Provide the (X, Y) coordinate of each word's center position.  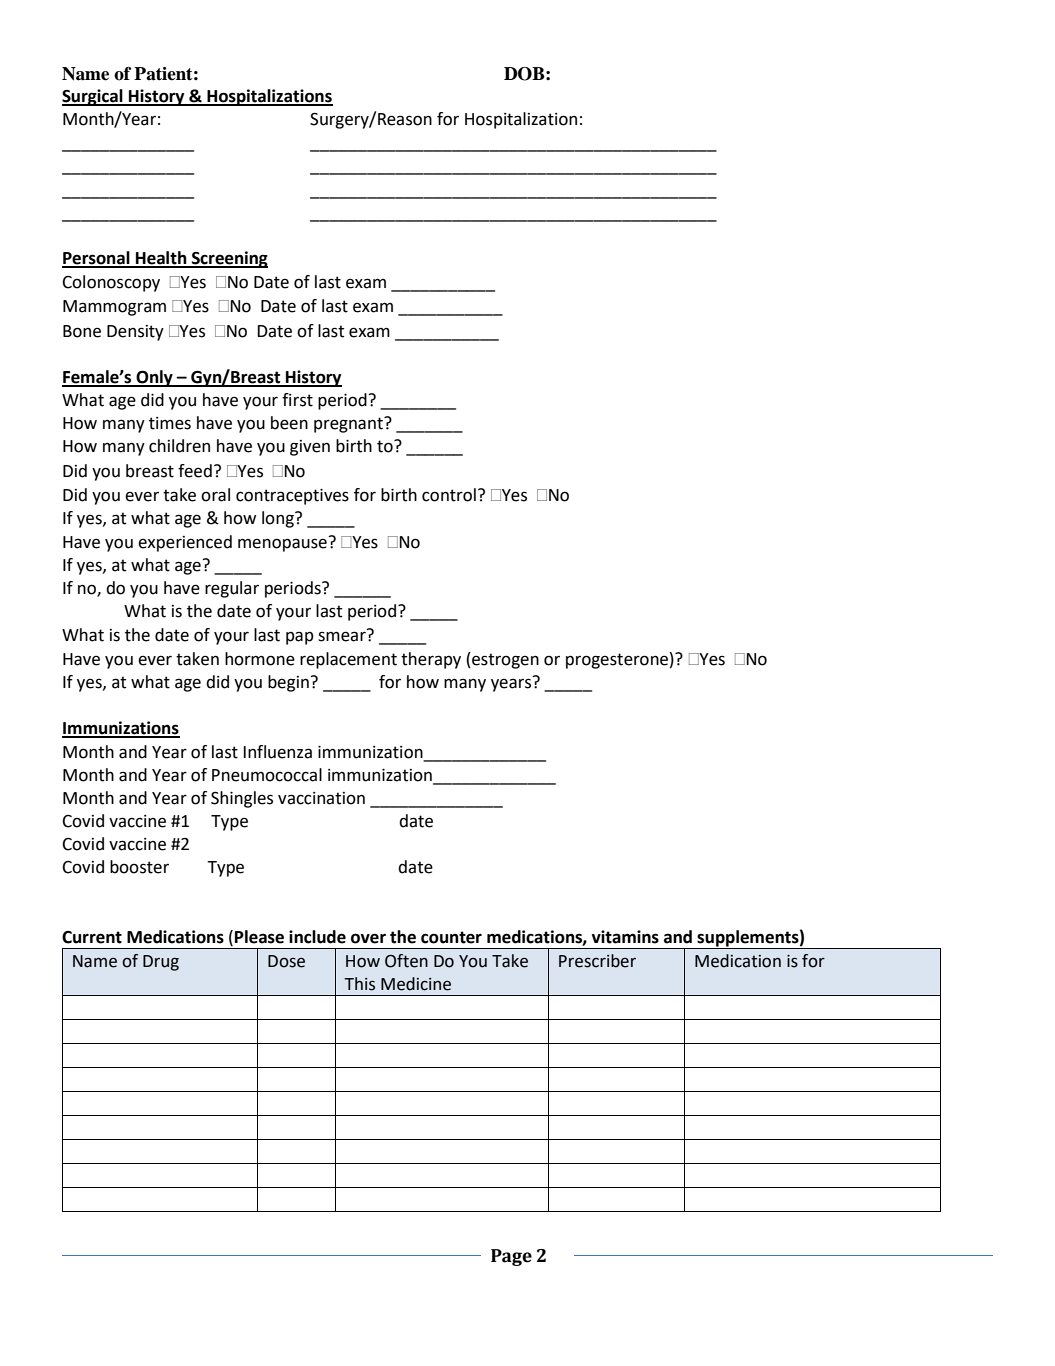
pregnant (349, 425)
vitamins (625, 937)
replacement (348, 660)
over (368, 938)
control (449, 495)
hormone (260, 659)
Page (511, 1257)
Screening (229, 259)
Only (155, 378)
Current (92, 937)
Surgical (93, 97)
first (297, 400)
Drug (161, 963)
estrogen (504, 660)
